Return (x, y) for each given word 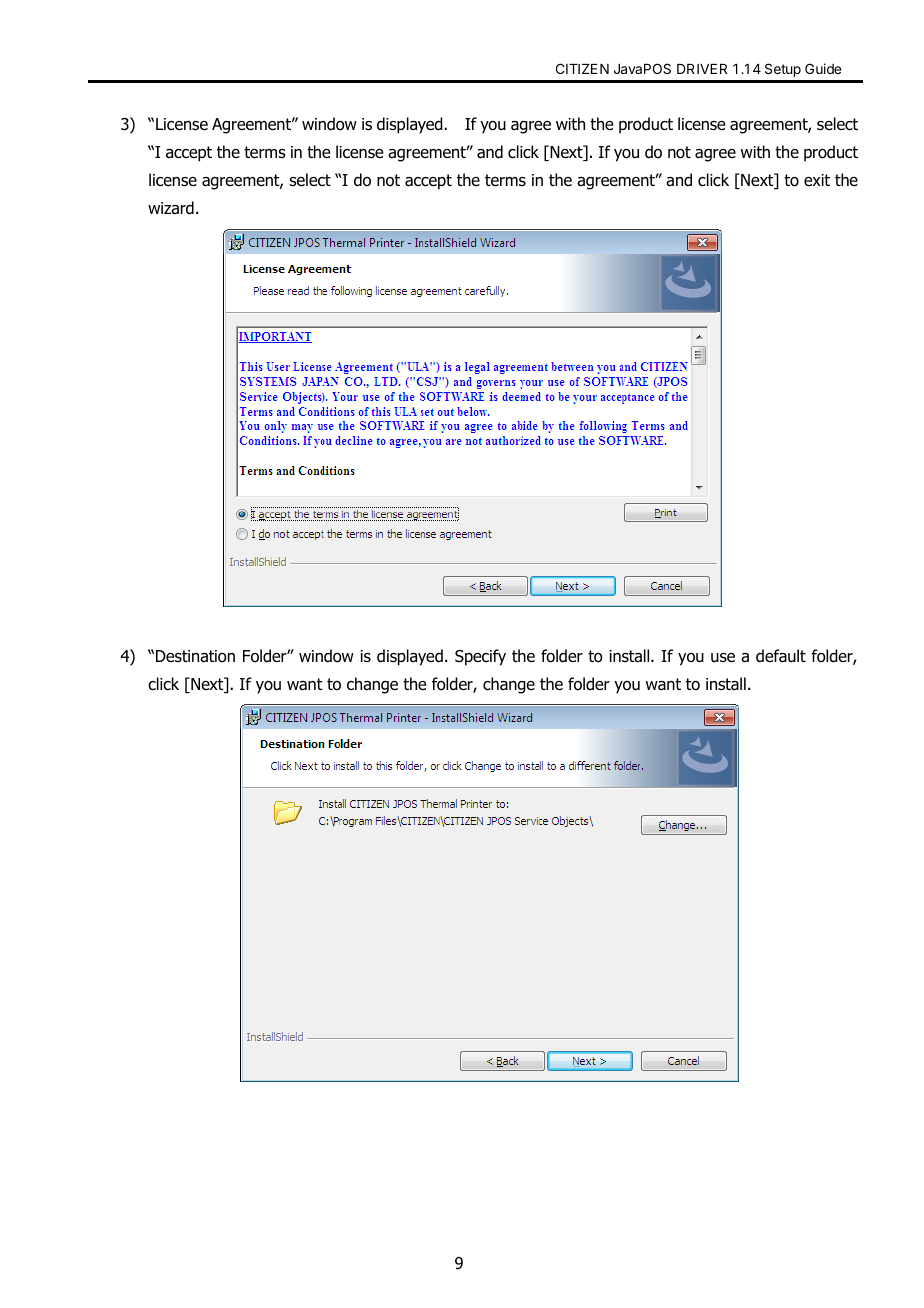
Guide (823, 68)
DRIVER (702, 69)
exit (817, 180)
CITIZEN (582, 68)
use (723, 658)
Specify (480, 657)
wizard (171, 208)
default (781, 656)
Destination (195, 656)
